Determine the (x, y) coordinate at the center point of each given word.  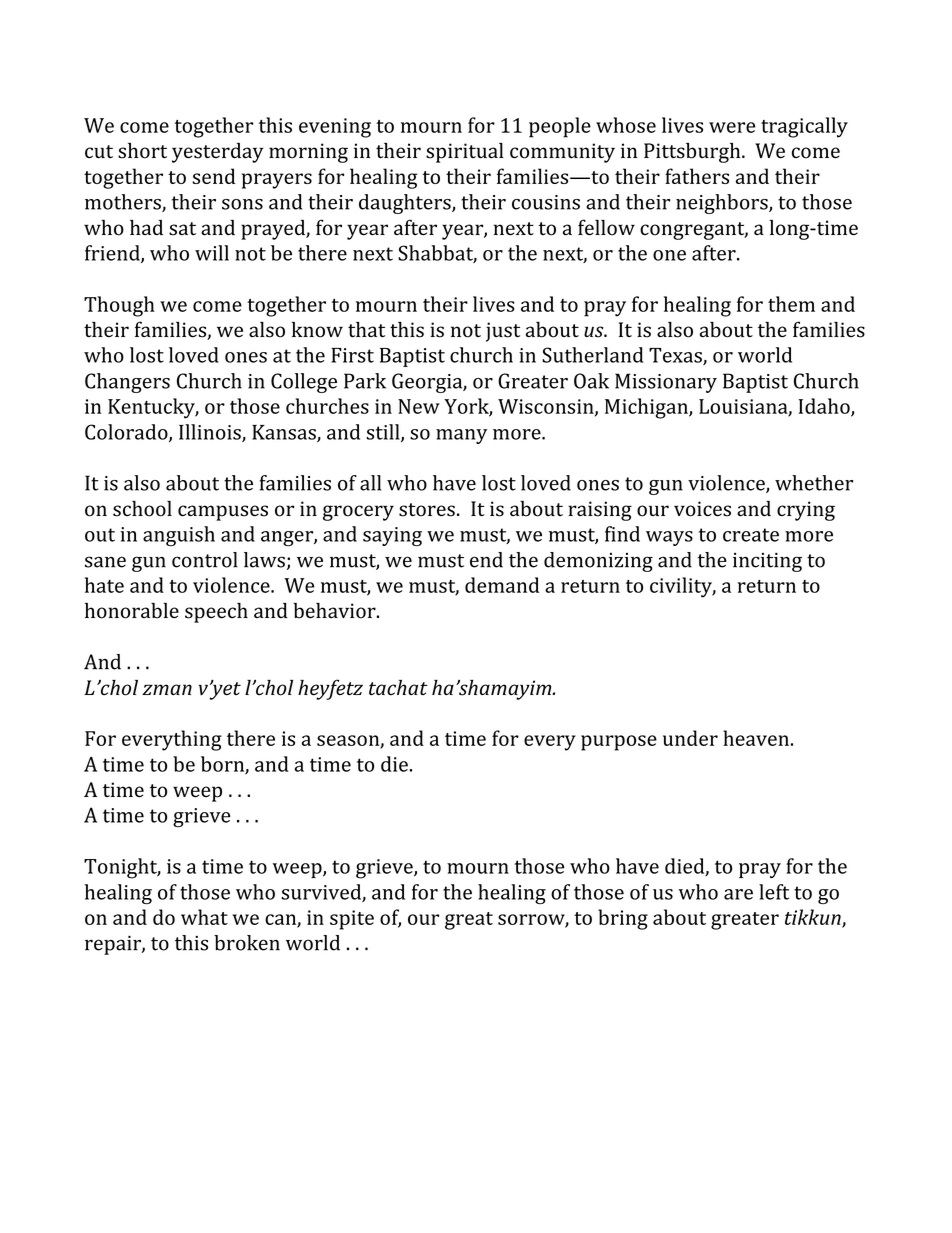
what (204, 917)
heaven (756, 738)
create (751, 535)
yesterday (218, 153)
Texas (676, 356)
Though (119, 306)
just (503, 332)
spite (352, 920)
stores (427, 510)
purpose (619, 743)
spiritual (465, 153)
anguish (179, 536)
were (732, 127)
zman (167, 689)
